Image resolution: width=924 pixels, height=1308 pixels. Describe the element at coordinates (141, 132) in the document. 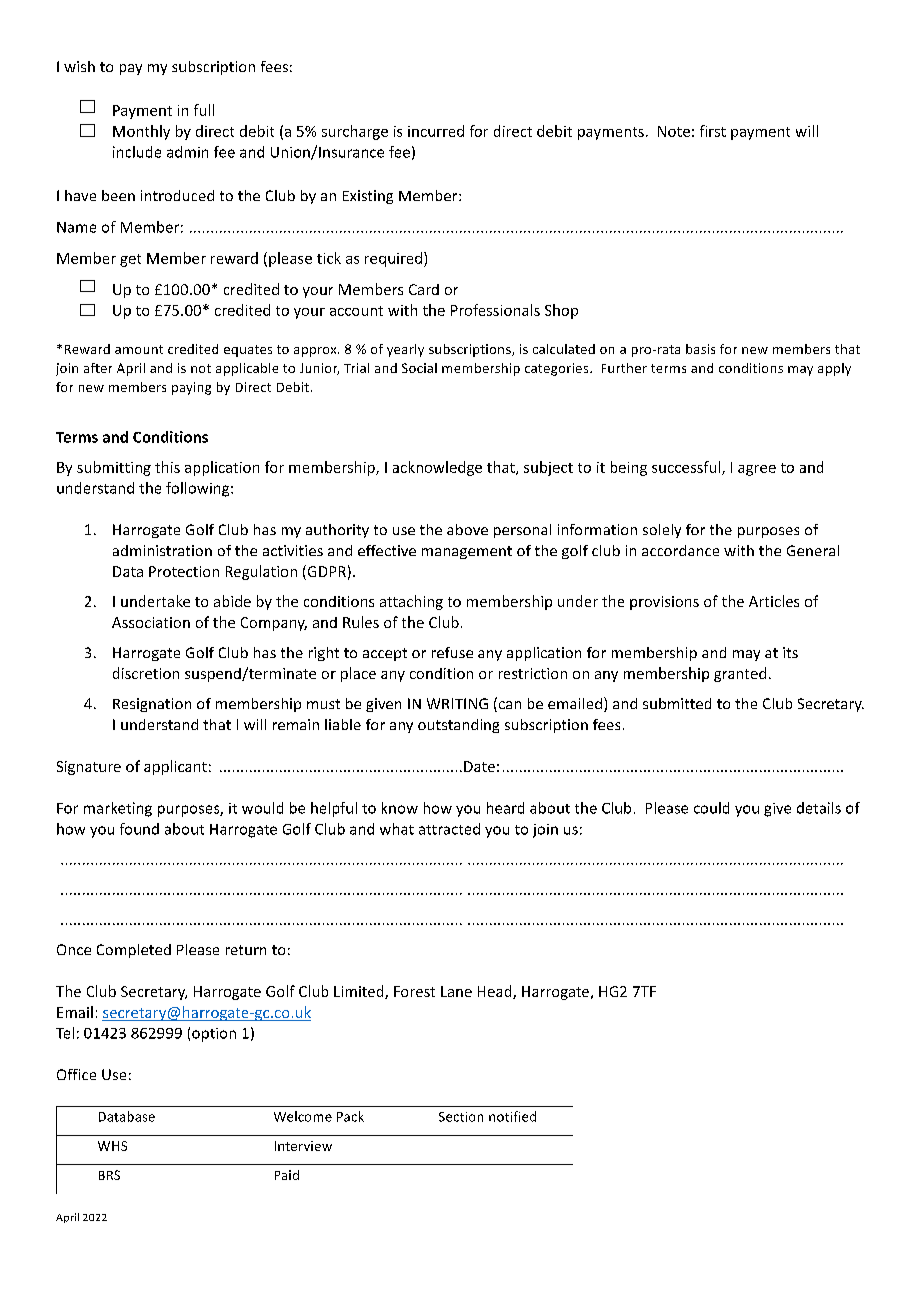

I see `Monthly` at that location.
